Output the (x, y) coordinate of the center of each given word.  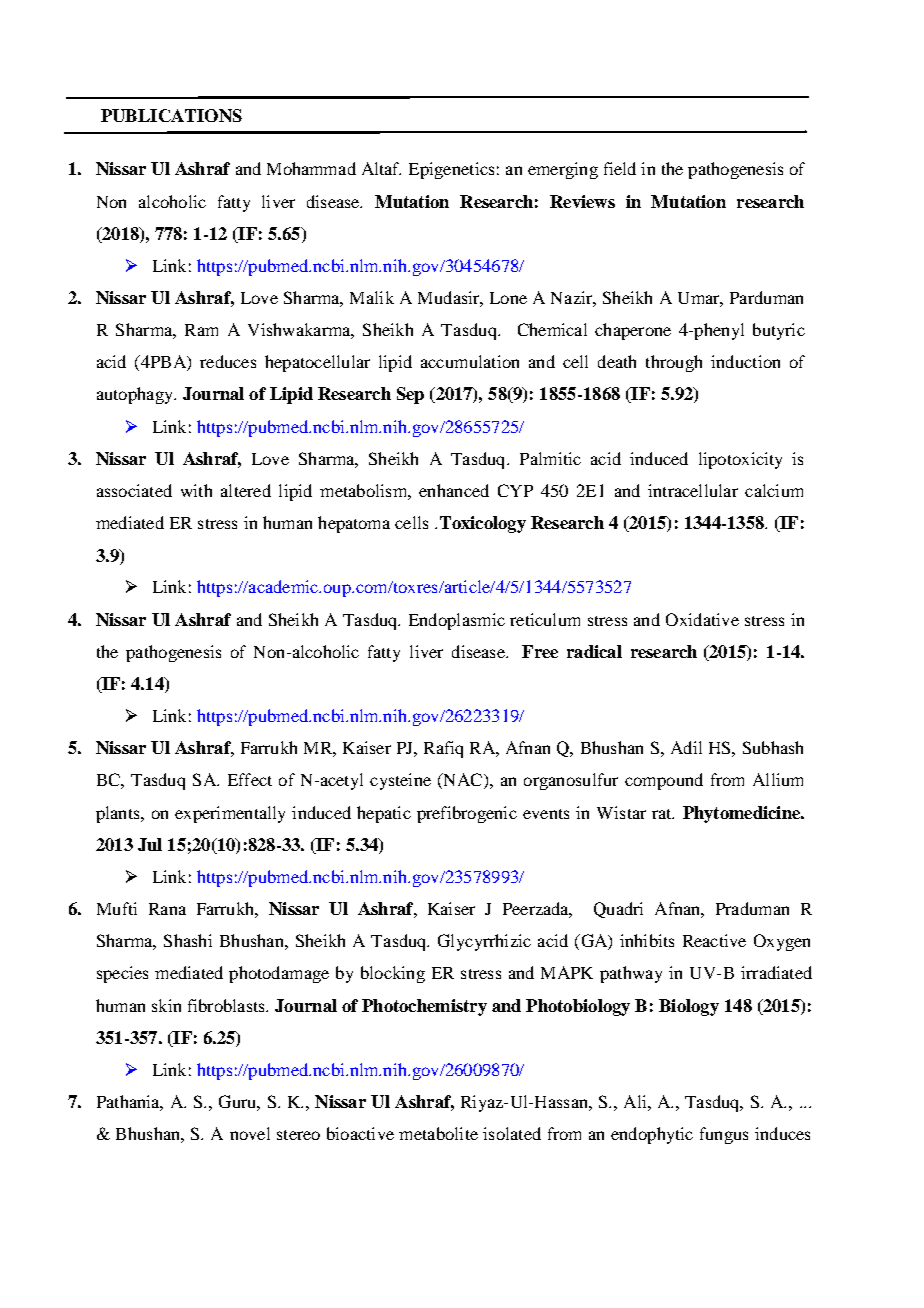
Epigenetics (451, 170)
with (196, 490)
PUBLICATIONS (171, 115)
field (620, 168)
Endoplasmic (457, 621)
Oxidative (702, 619)
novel (250, 1133)
